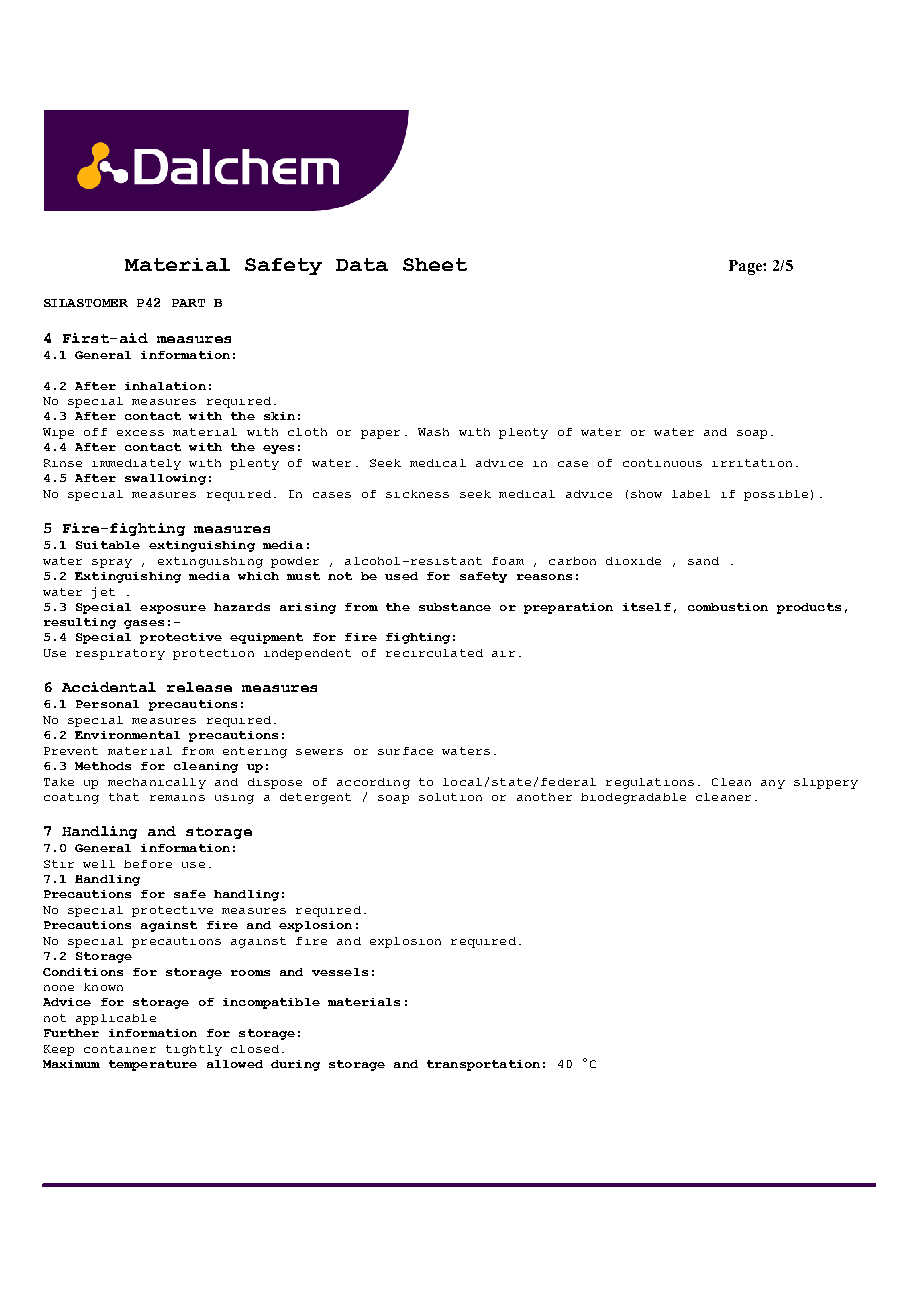 Image resolution: width=924 pixels, height=1308 pixels. Describe the element at coordinates (435, 264) in the screenshot. I see `Sheet` at that location.
